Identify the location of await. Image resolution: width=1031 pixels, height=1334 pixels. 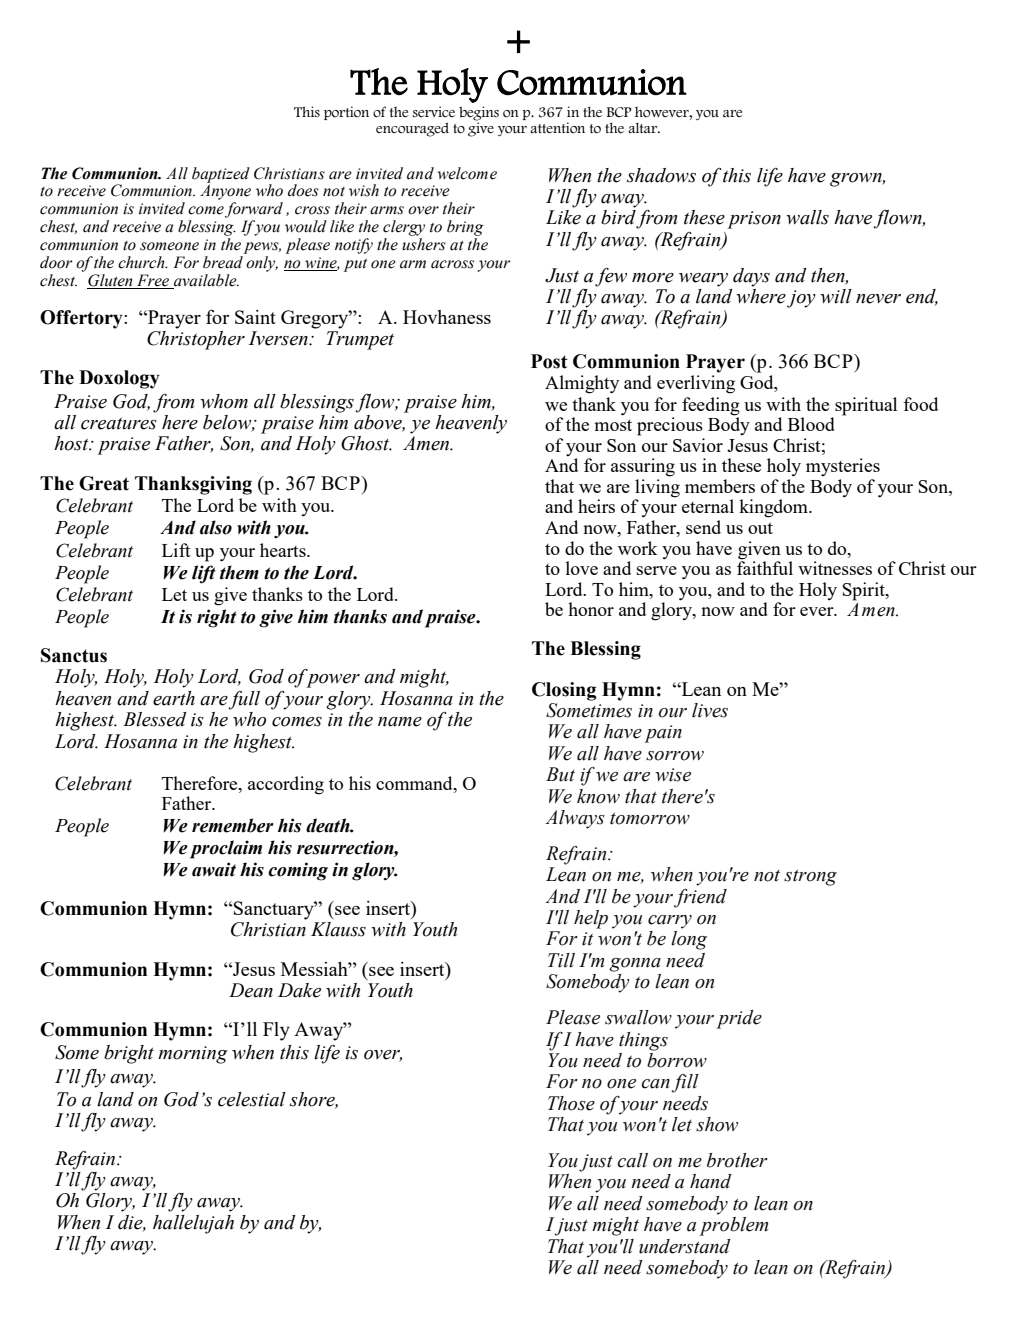
(214, 869).
